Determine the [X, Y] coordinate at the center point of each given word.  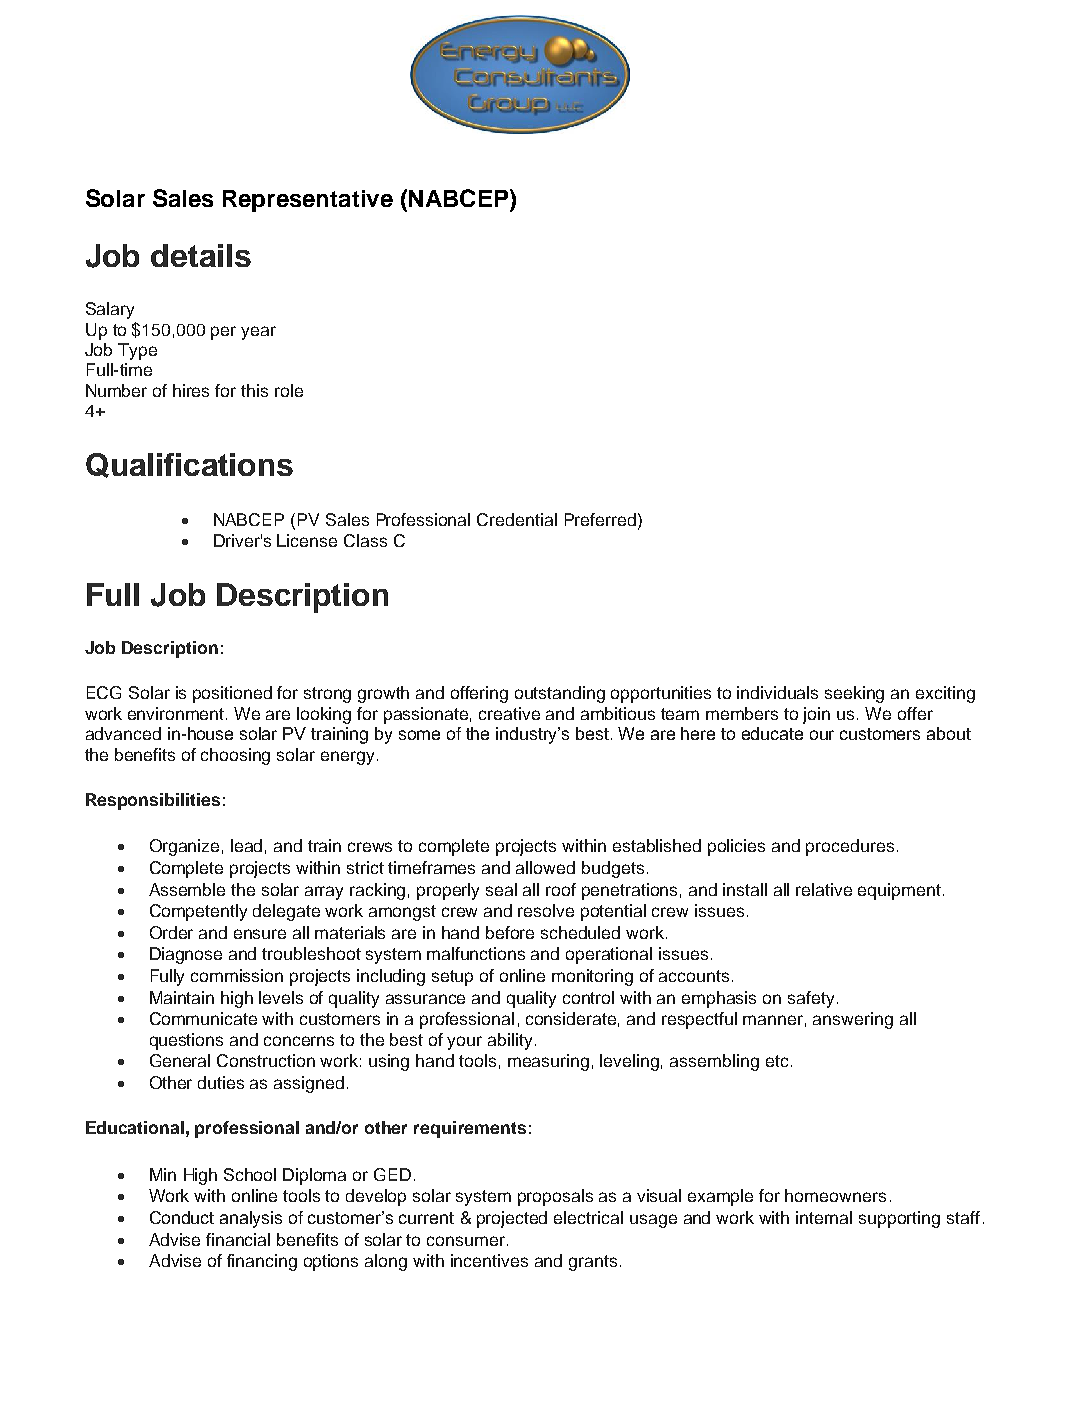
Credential [517, 519]
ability [512, 1041]
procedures [850, 847]
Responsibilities [153, 801]
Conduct [182, 1217]
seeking [854, 694]
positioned [232, 694]
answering [853, 1020]
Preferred [600, 519]
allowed [545, 867]
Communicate [203, 1018]
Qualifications [189, 465]
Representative [308, 201]
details [201, 255]
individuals [777, 692]
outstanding [560, 694]
